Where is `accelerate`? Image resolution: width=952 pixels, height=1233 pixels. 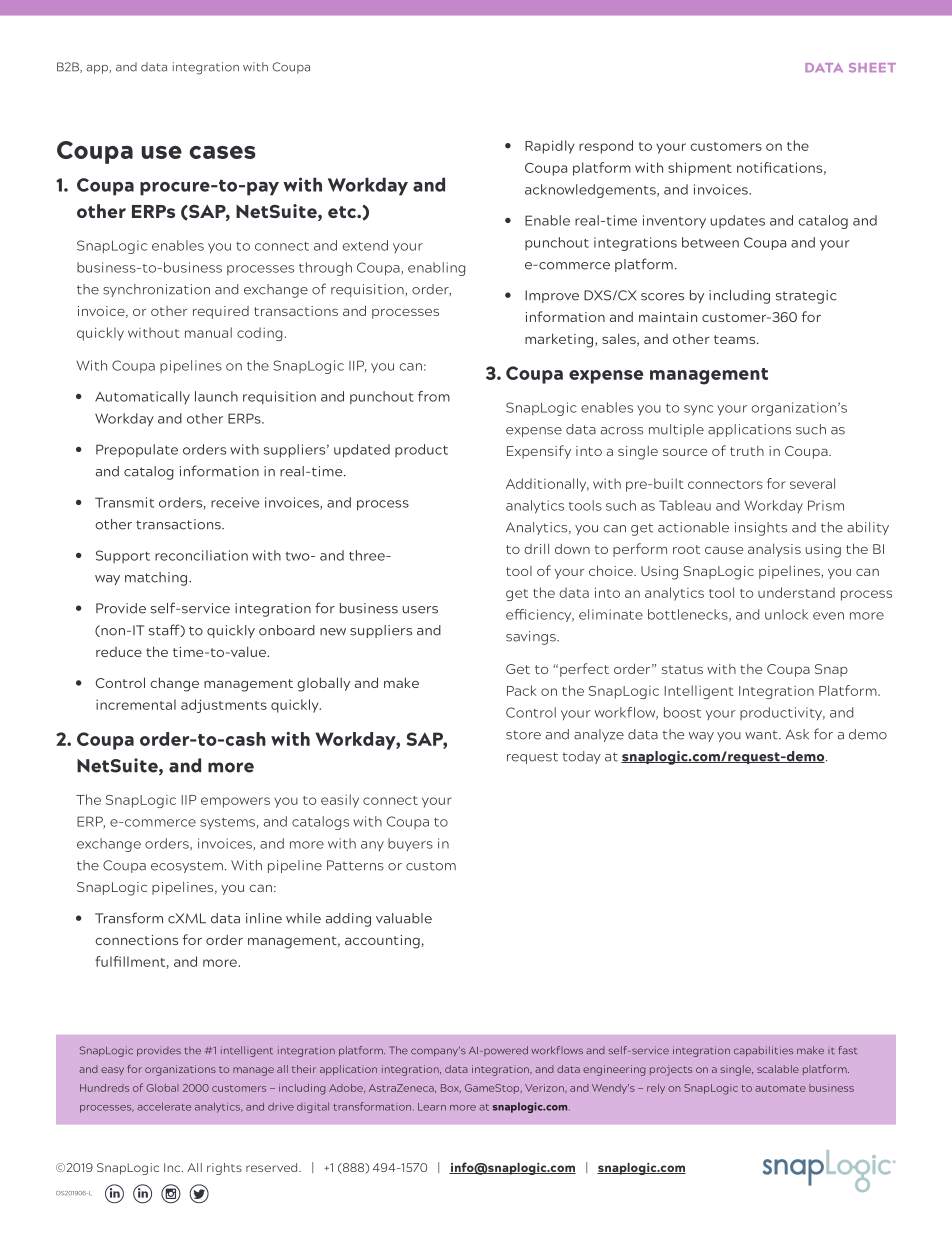
accelerate is located at coordinates (164, 1106).
